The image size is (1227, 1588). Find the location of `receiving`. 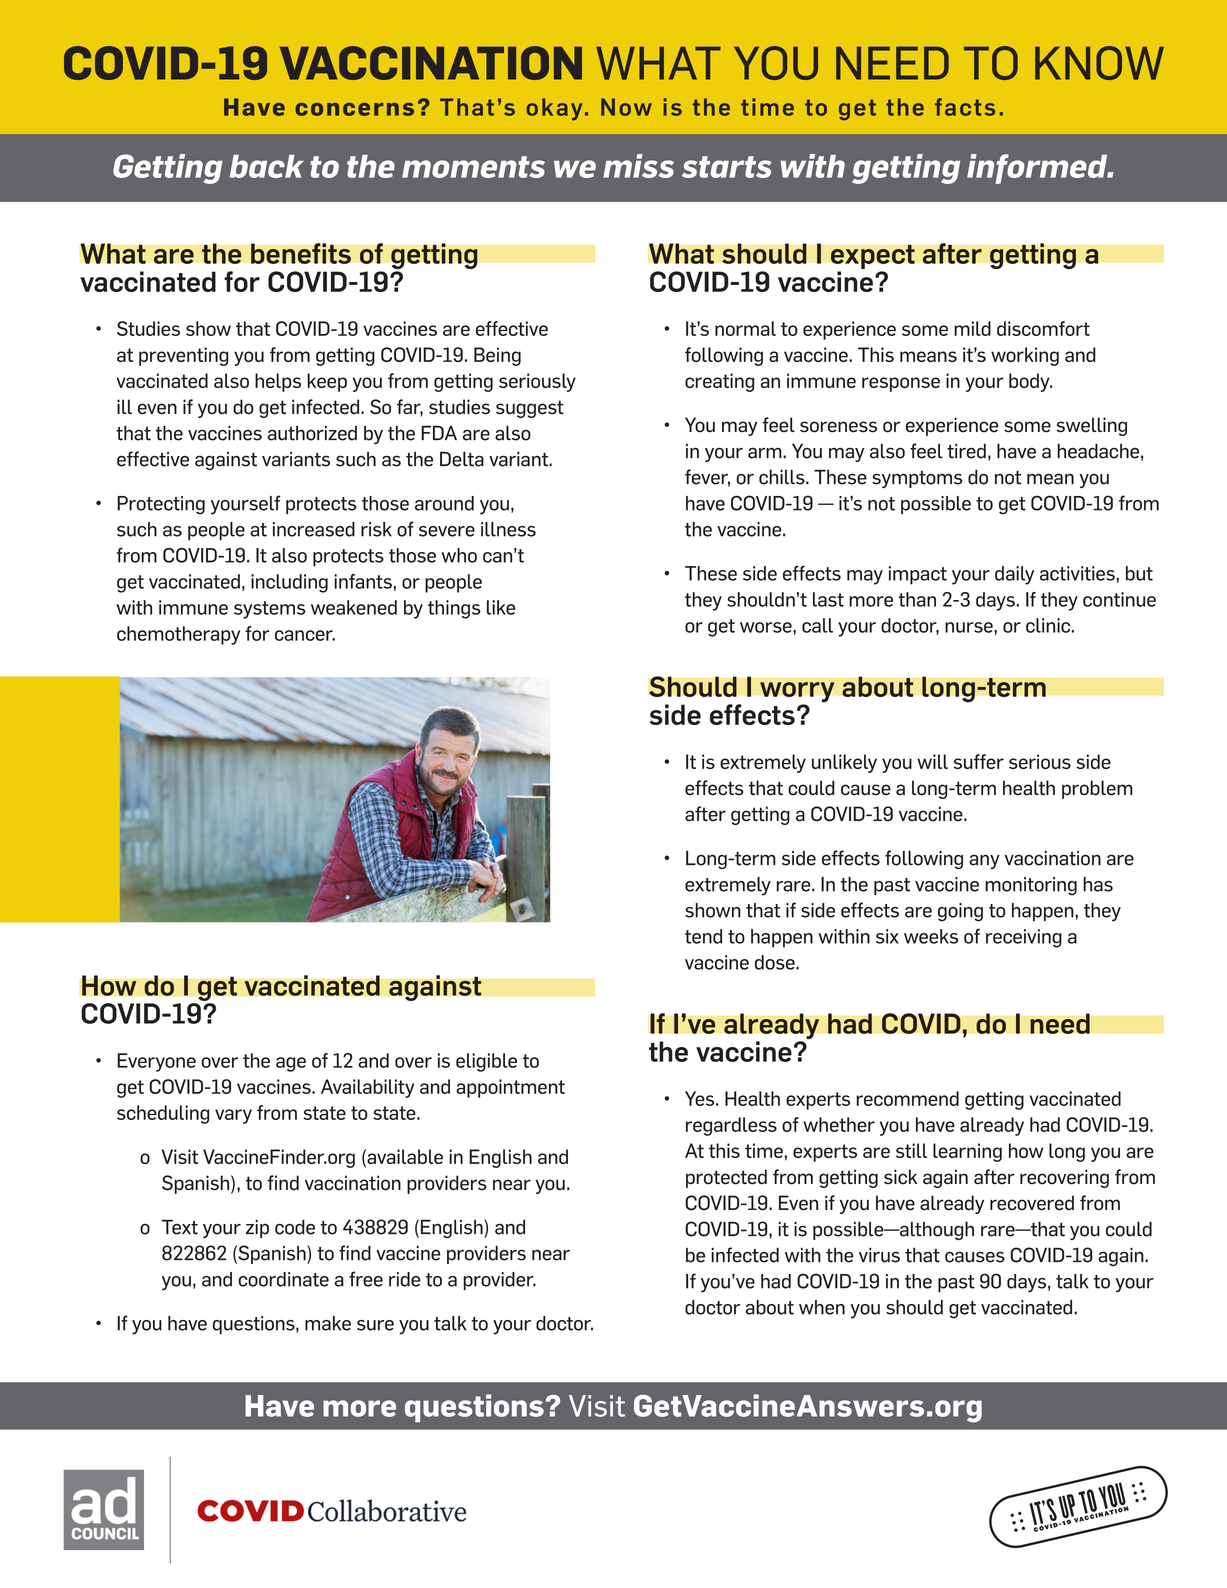

receiving is located at coordinates (1024, 938).
